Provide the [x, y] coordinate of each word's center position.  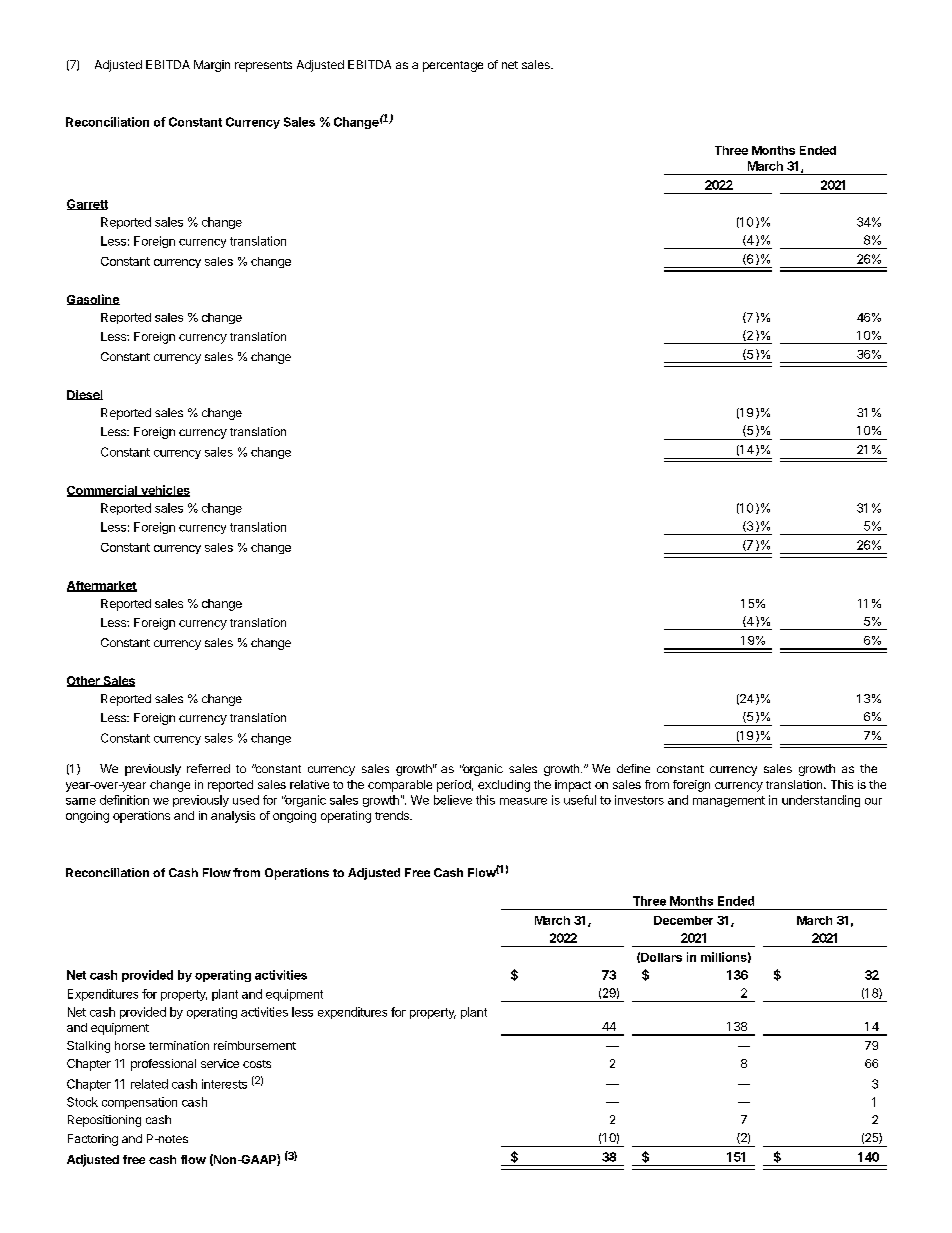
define [633, 768]
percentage [453, 66]
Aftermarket [102, 586]
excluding [504, 786]
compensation [139, 1103]
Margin [212, 66]
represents [263, 66]
